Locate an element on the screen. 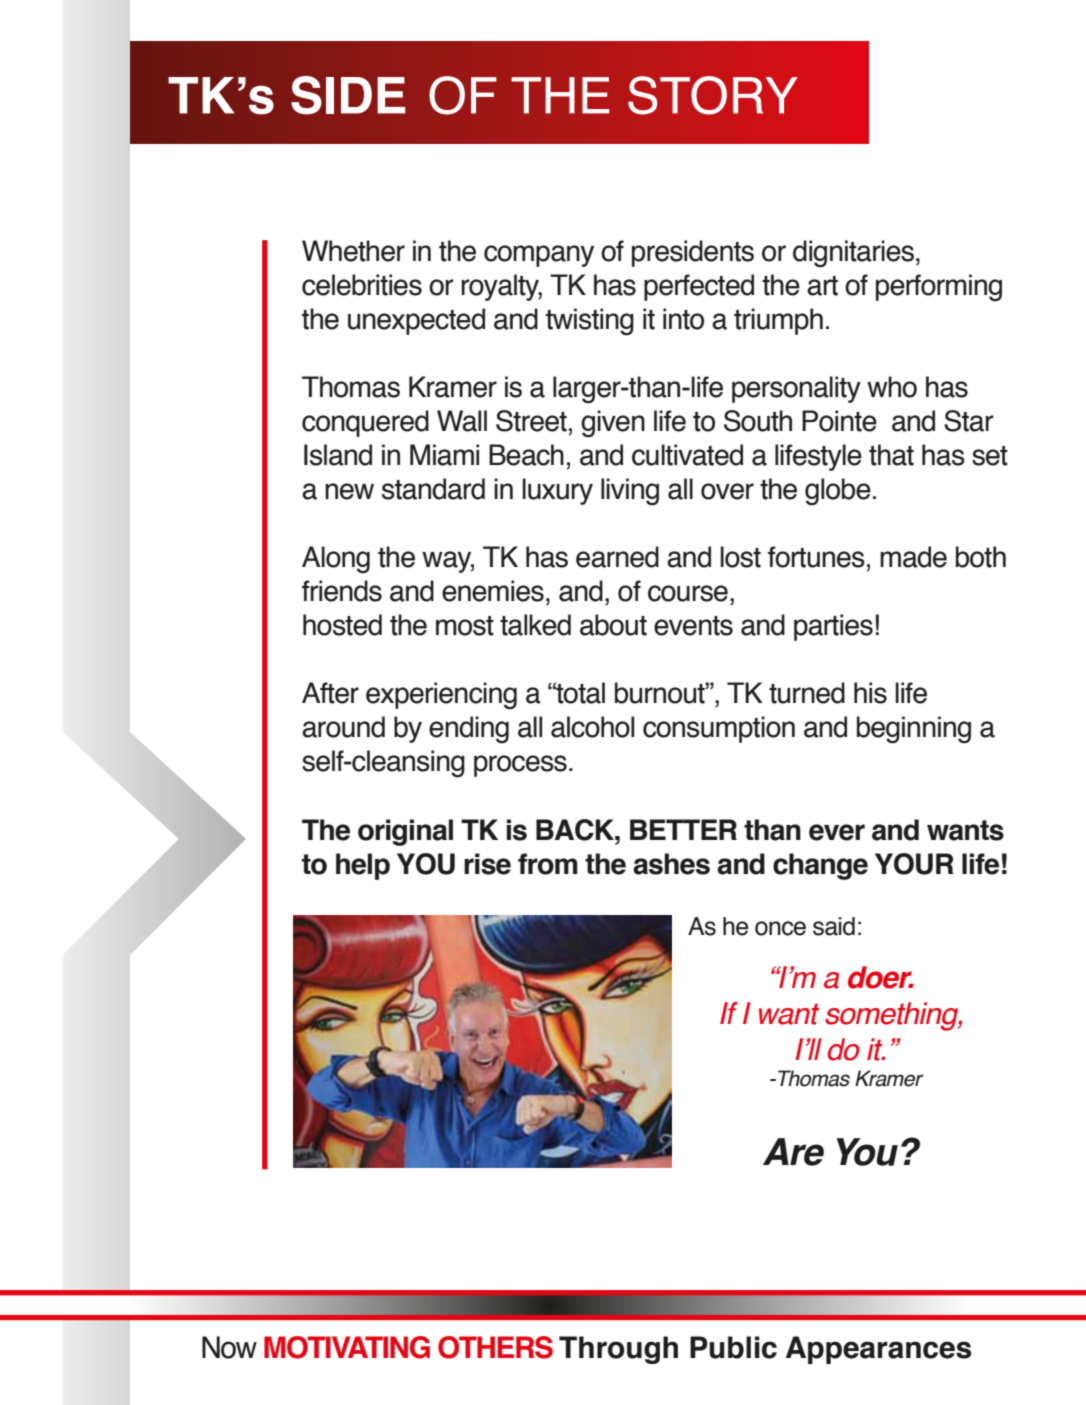  from is located at coordinates (548, 864).
